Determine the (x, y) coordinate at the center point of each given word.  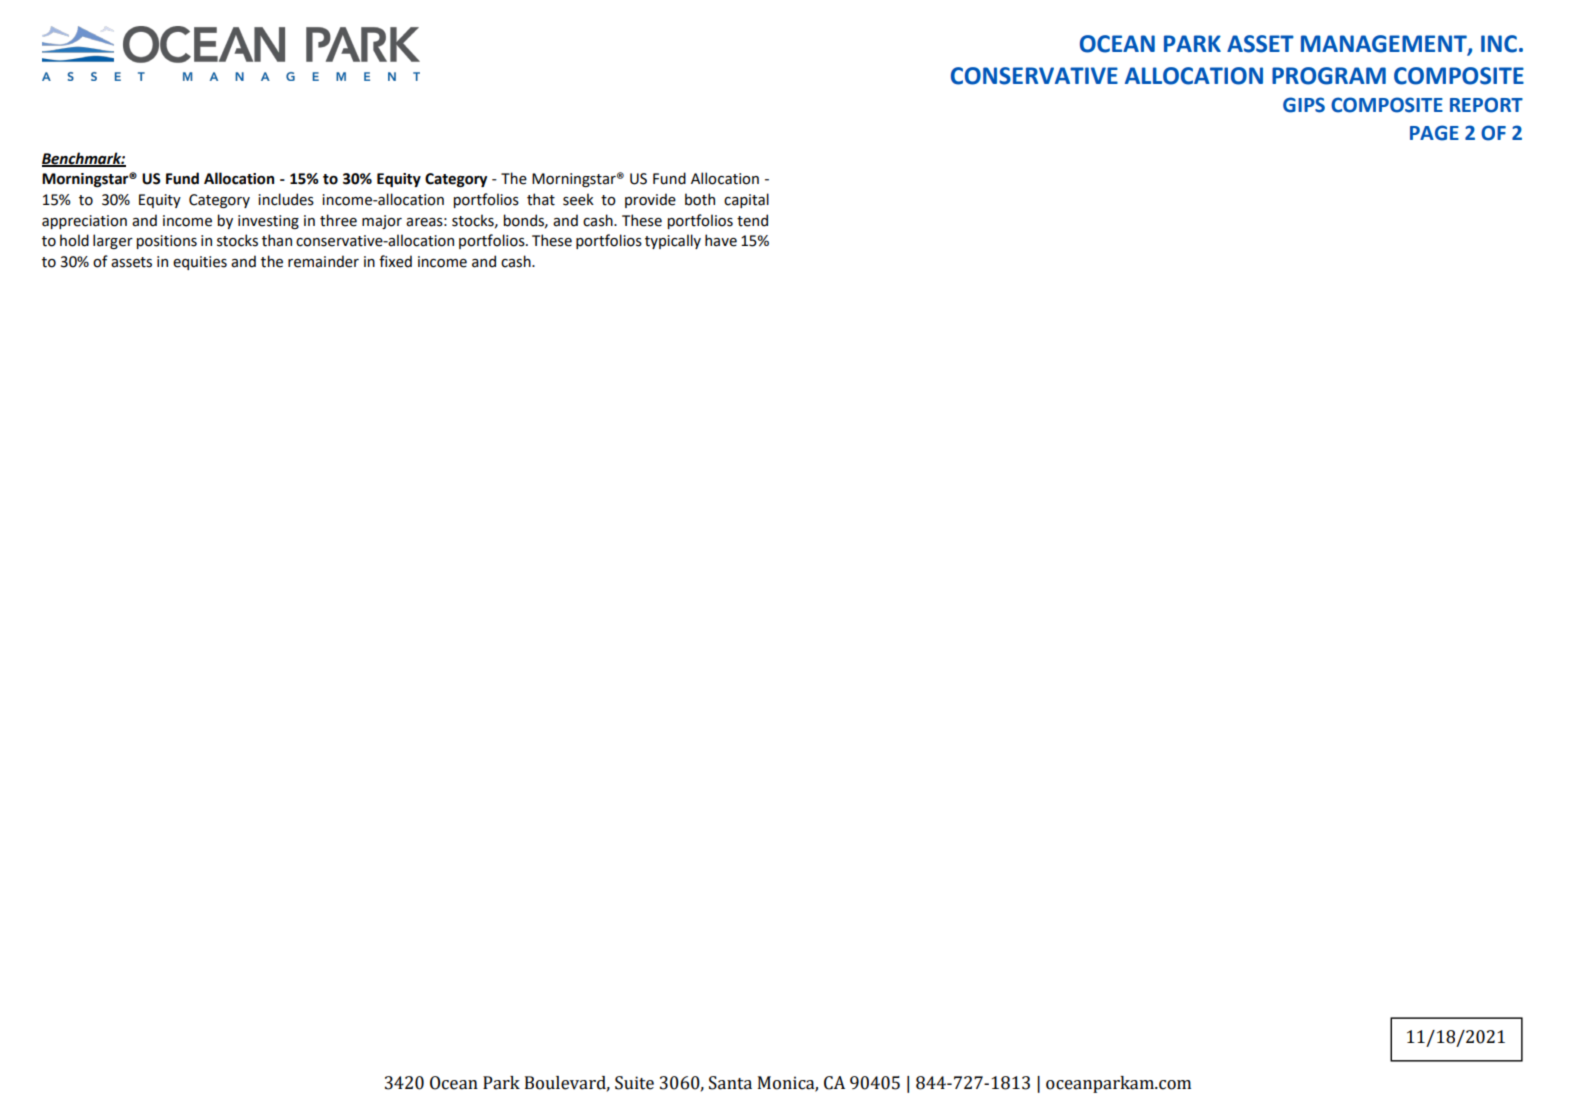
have (721, 240)
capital (746, 200)
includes (286, 199)
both (700, 199)
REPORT (1486, 105)
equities (200, 263)
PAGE (1434, 133)
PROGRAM (1329, 76)
